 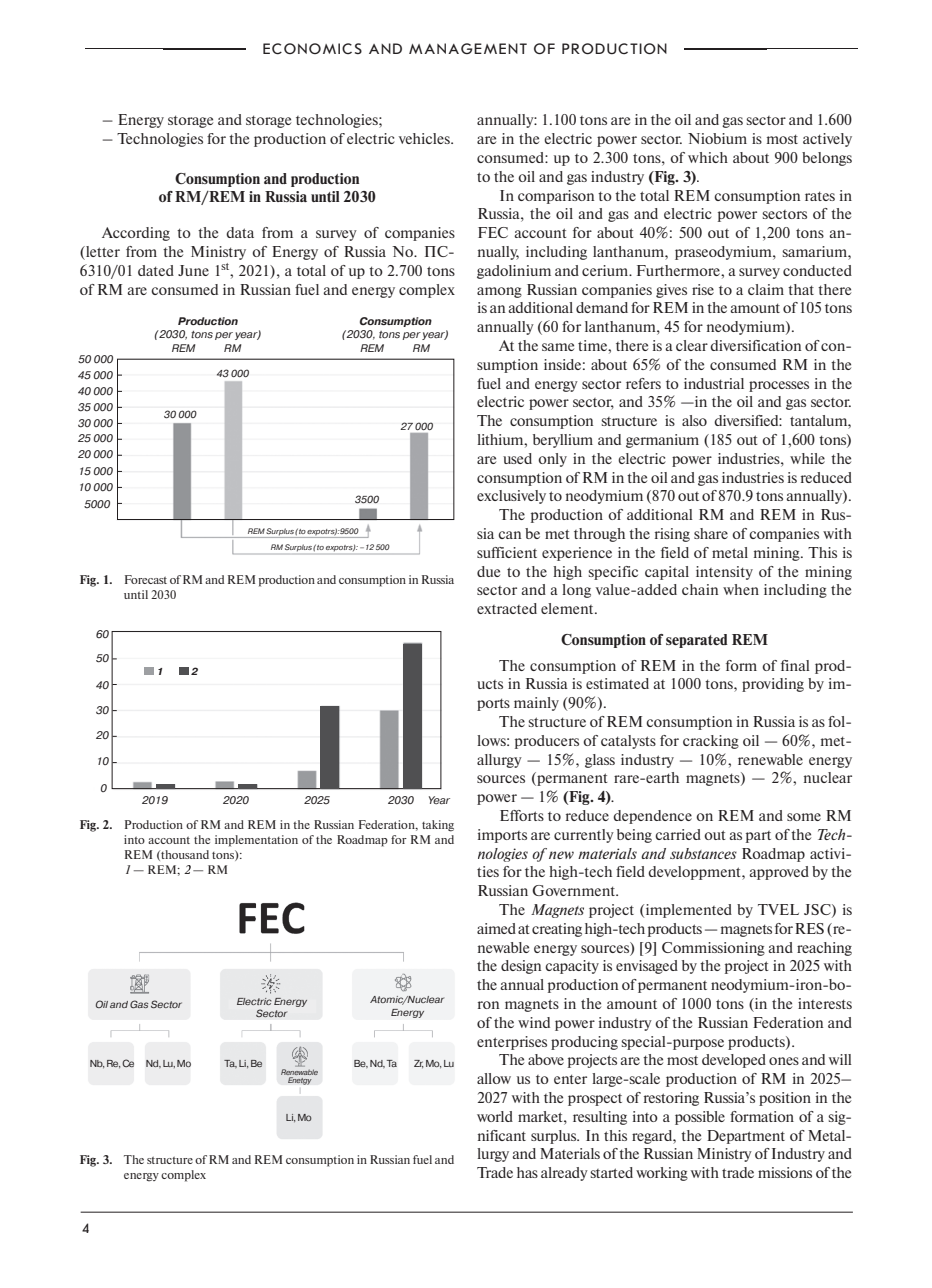 I want to click on Forecast, so click(x=146, y=579).
